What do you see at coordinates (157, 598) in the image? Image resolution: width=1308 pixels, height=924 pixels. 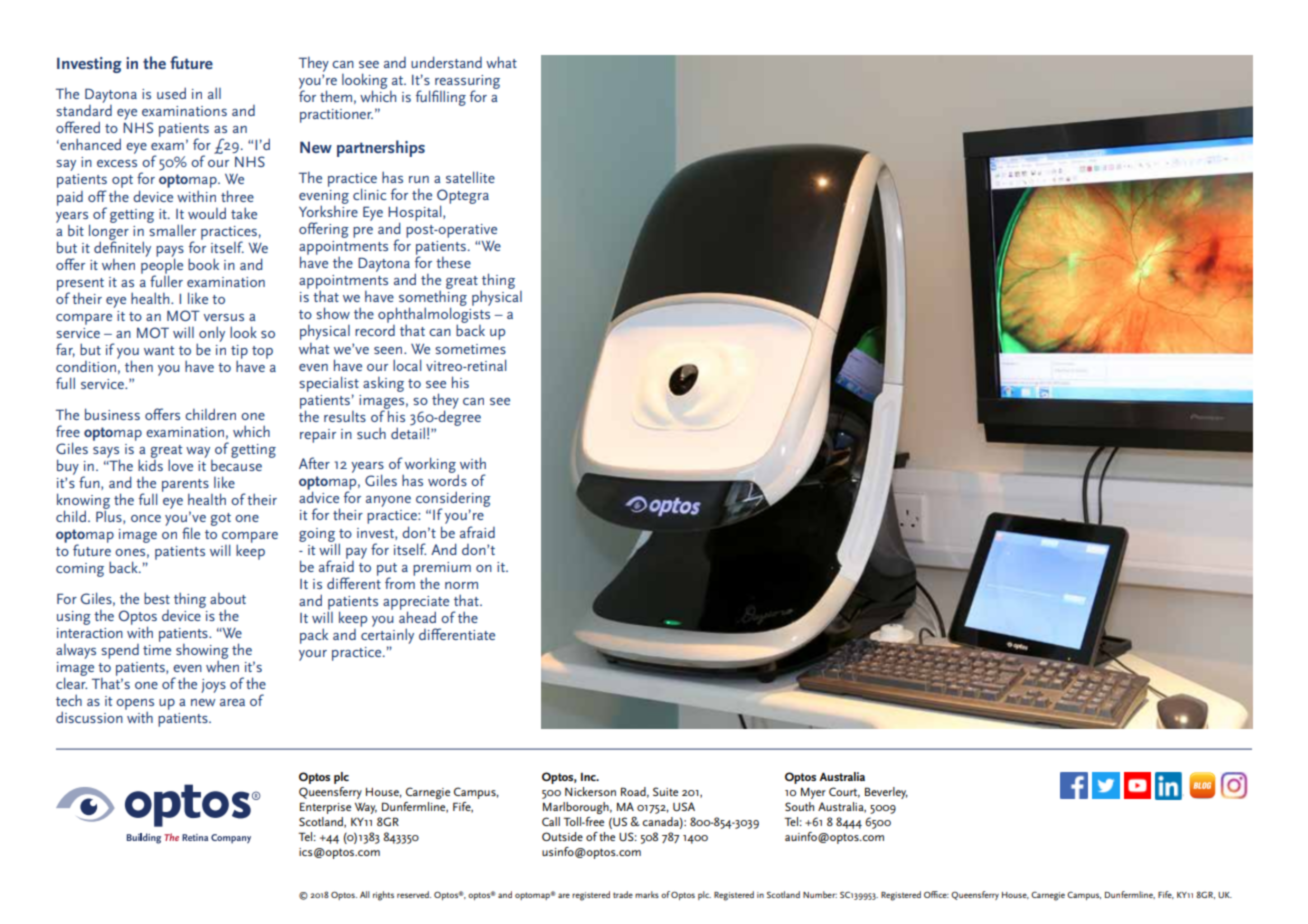 I see `best` at bounding box center [157, 598].
